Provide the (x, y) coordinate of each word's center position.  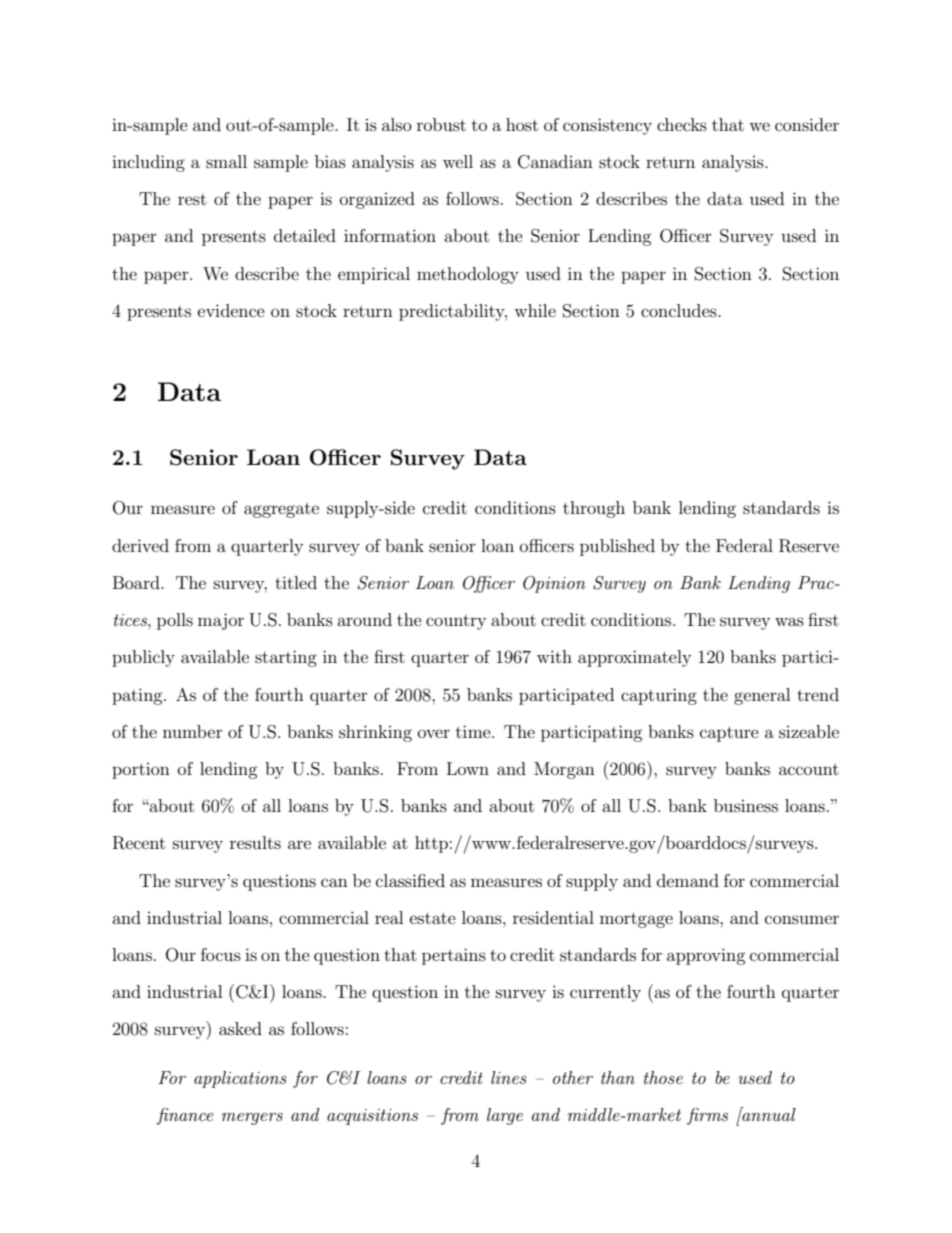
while (535, 310)
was (789, 621)
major (221, 621)
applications (240, 1079)
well (458, 161)
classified (410, 880)
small (226, 161)
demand (688, 880)
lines (509, 1077)
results (255, 842)
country (456, 622)
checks (682, 124)
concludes (680, 310)
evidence (231, 310)
